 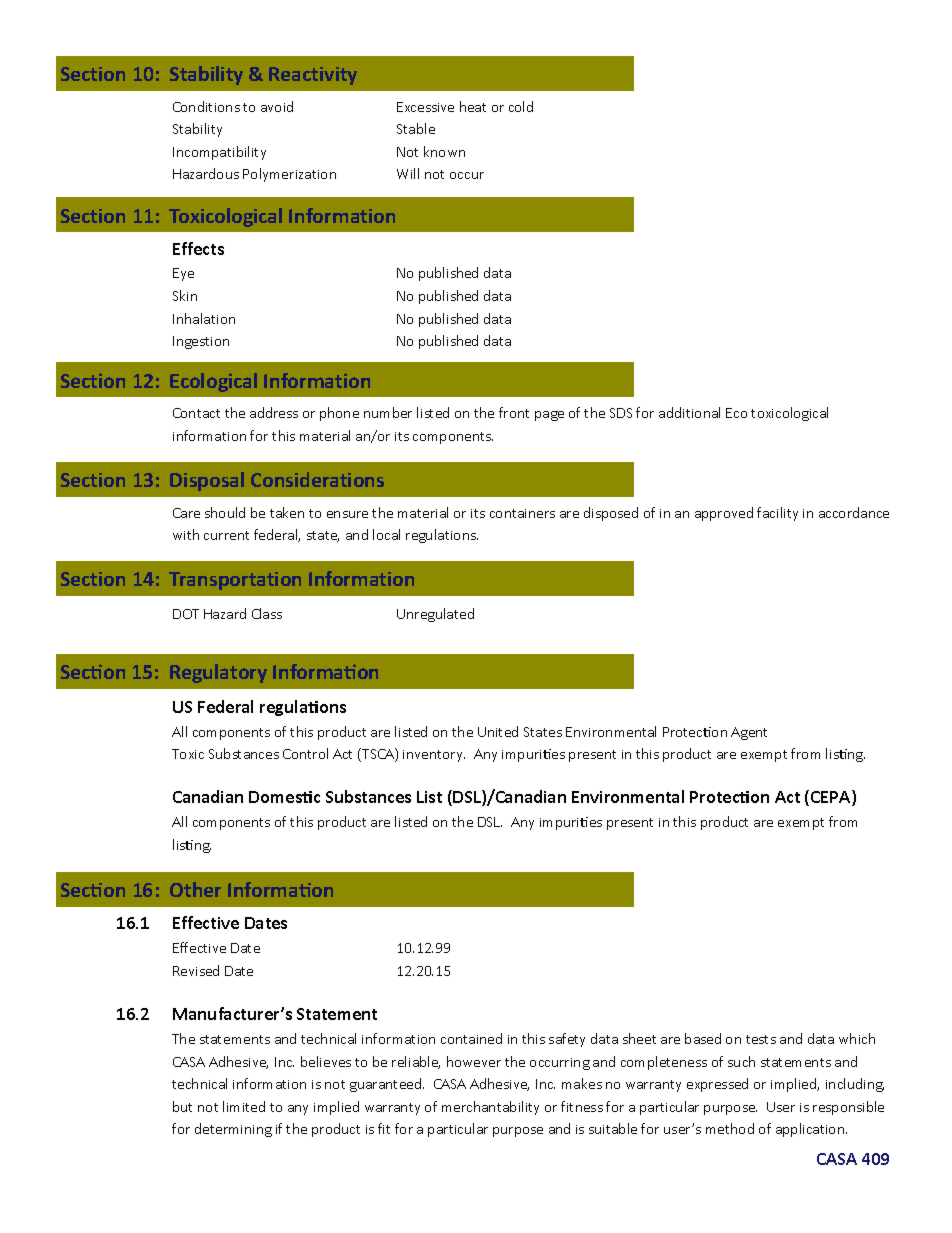 I want to click on Class, so click(x=267, y=613).
